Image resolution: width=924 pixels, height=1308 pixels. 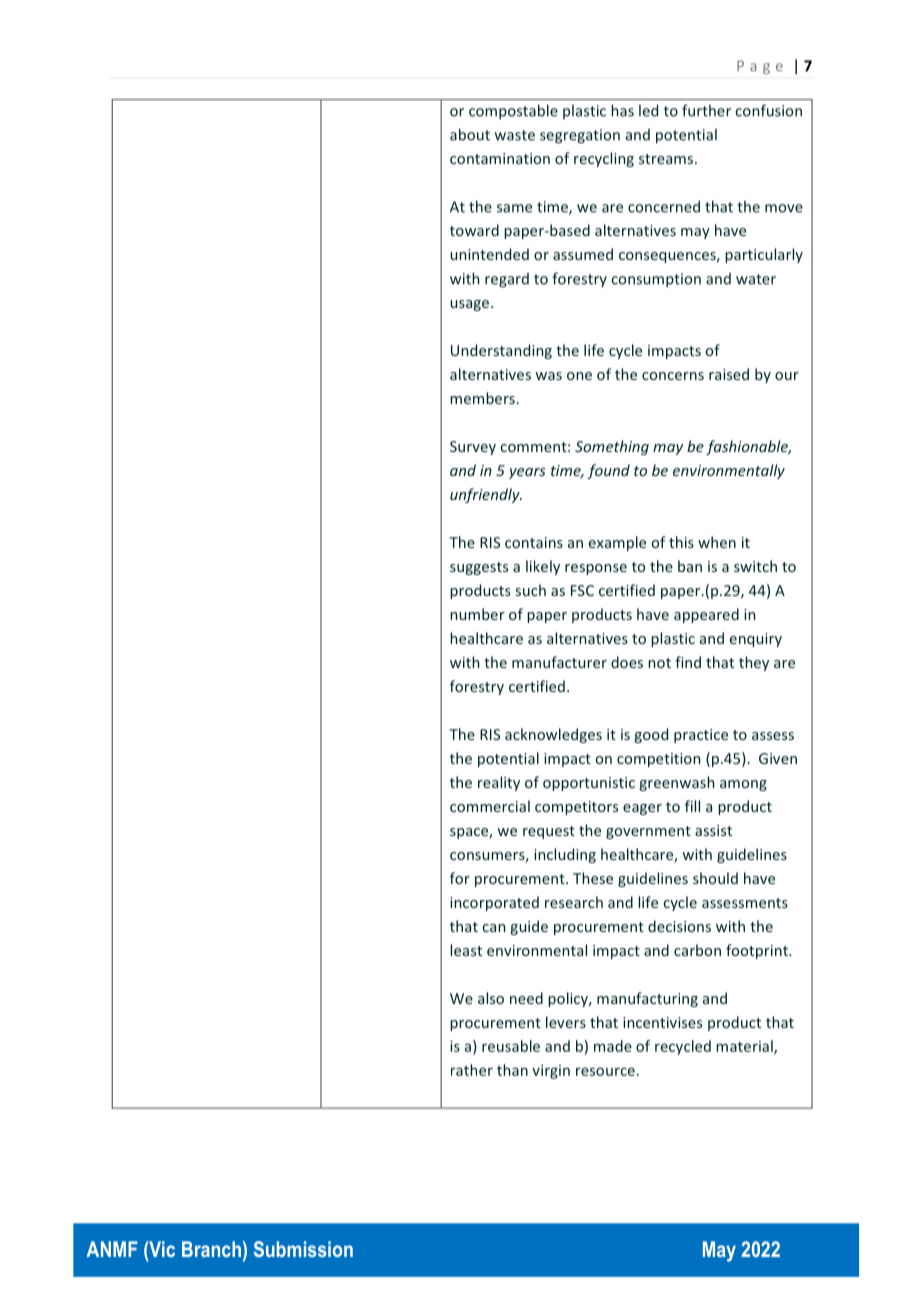 What do you see at coordinates (303, 1249) in the screenshot?
I see `Submission` at bounding box center [303, 1249].
